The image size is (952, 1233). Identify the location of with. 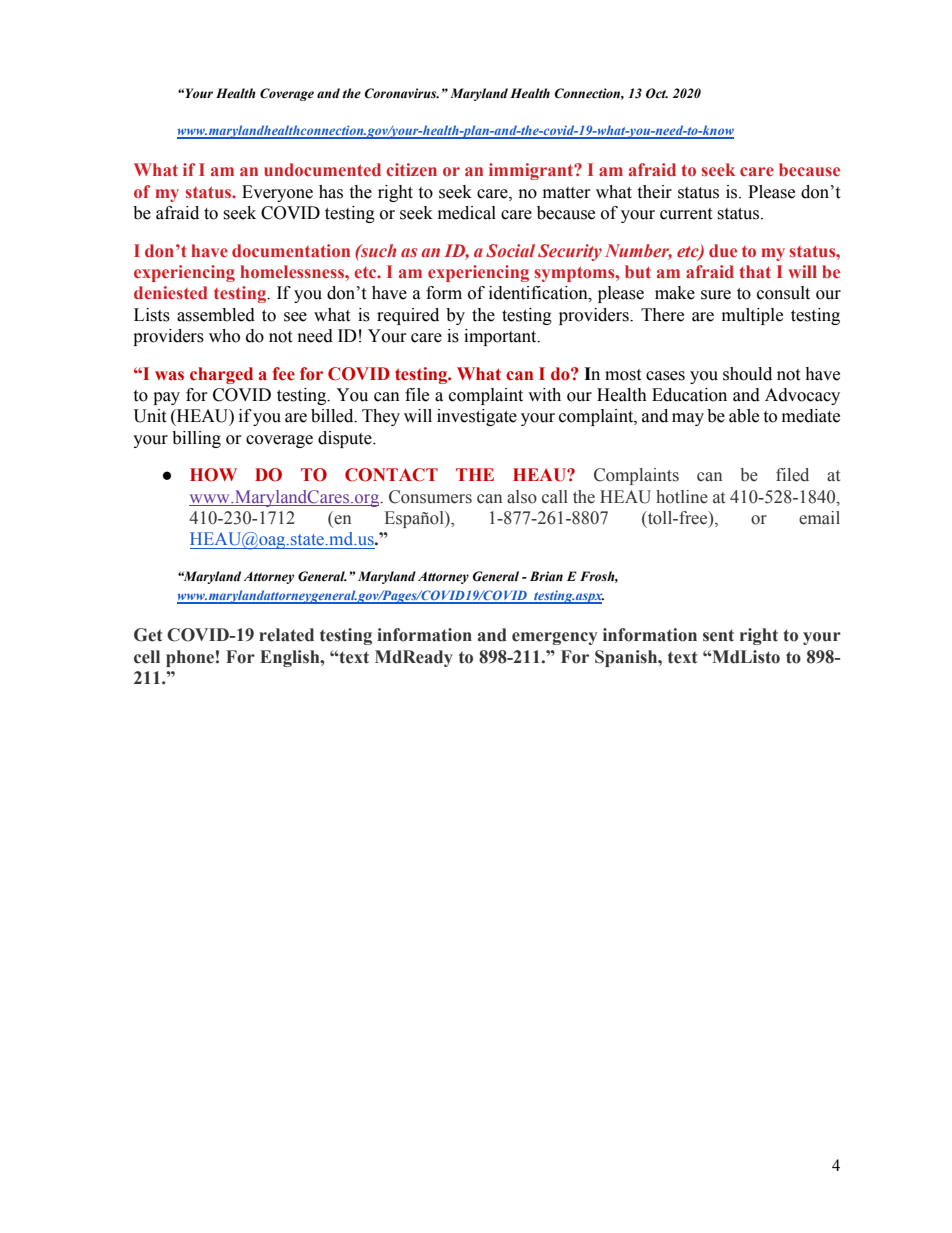
(544, 395).
